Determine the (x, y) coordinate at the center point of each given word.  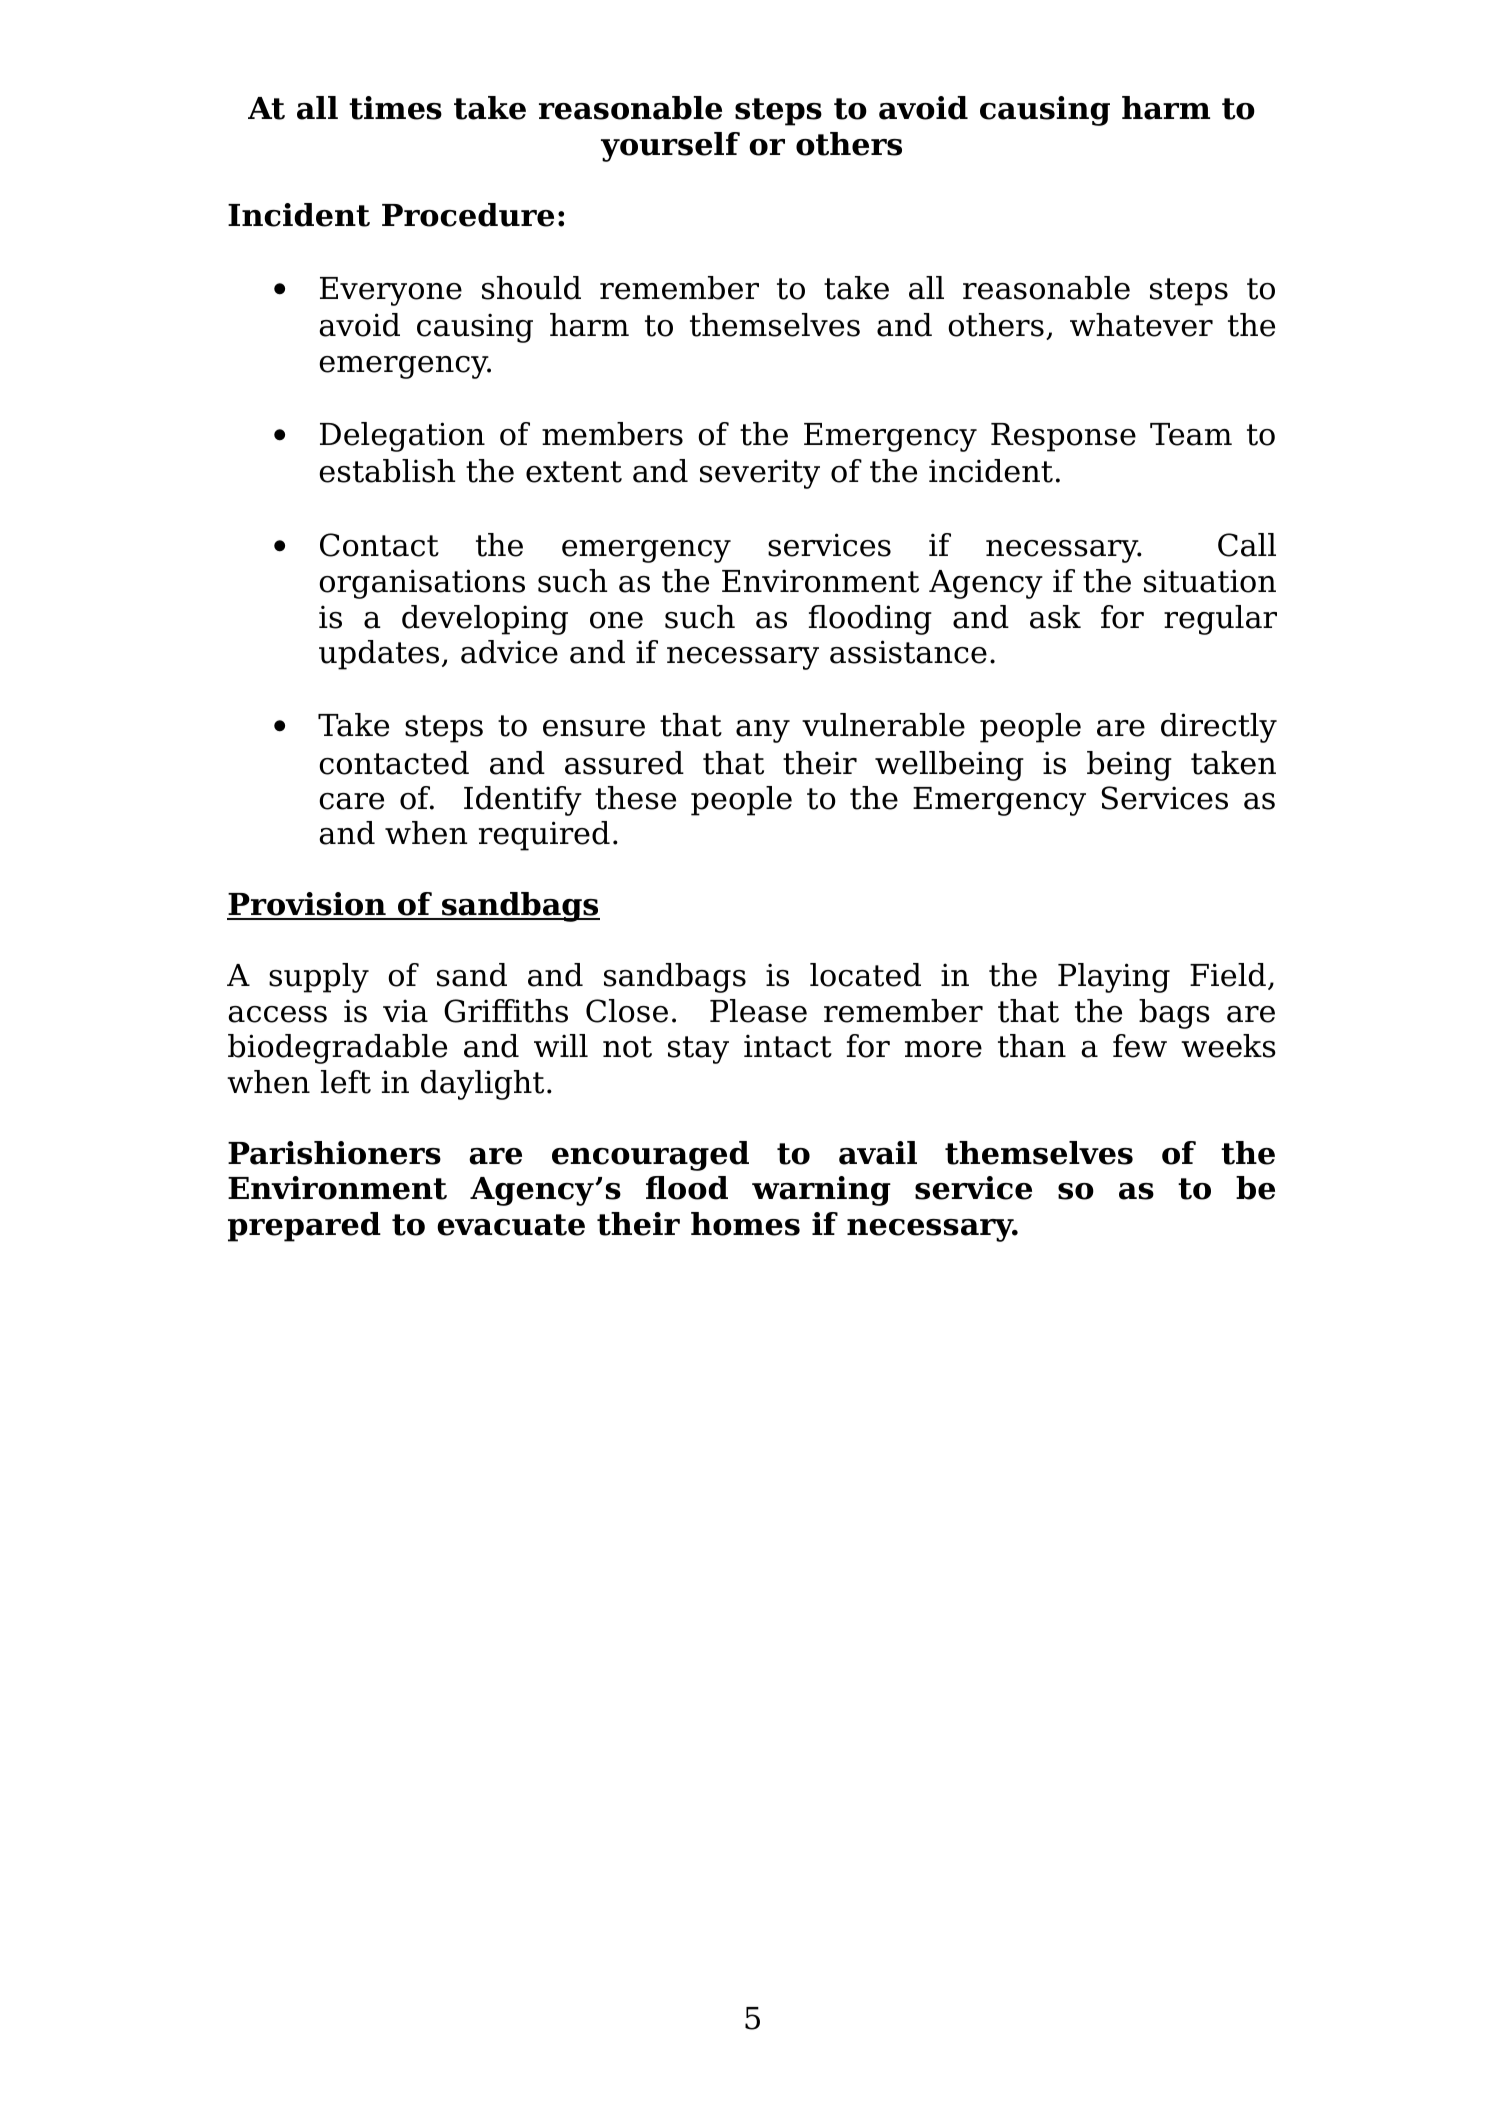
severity (760, 474)
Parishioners (334, 1153)
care (351, 801)
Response (1063, 437)
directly (1219, 728)
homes (745, 1224)
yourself (670, 147)
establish (387, 471)
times (395, 108)
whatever (1141, 325)
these (635, 798)
